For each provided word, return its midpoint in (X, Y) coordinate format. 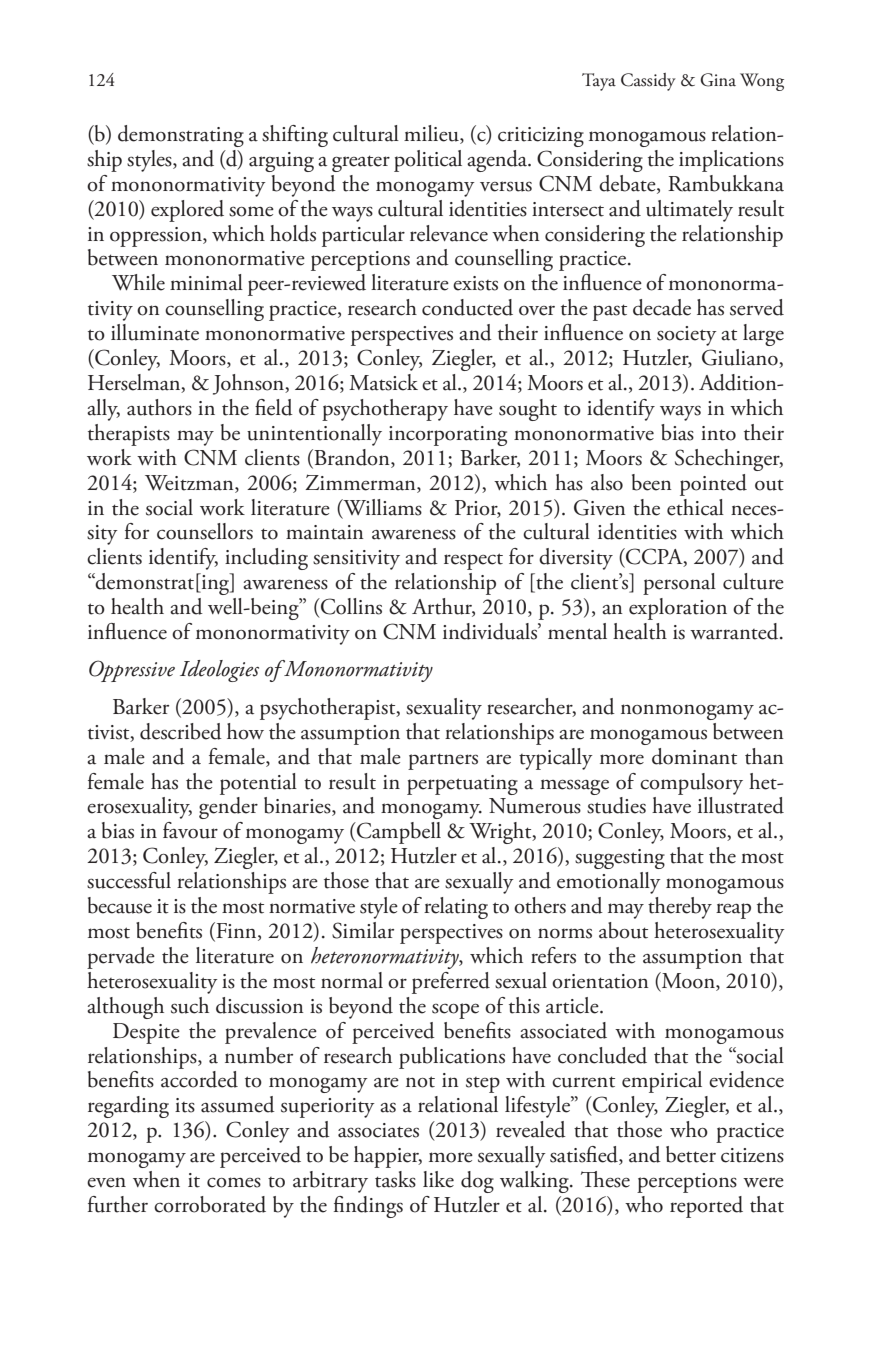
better (691, 1154)
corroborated (210, 1204)
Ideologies (219, 671)
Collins (350, 606)
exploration (678, 609)
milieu (432, 134)
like (438, 1179)
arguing (281, 162)
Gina (718, 80)
